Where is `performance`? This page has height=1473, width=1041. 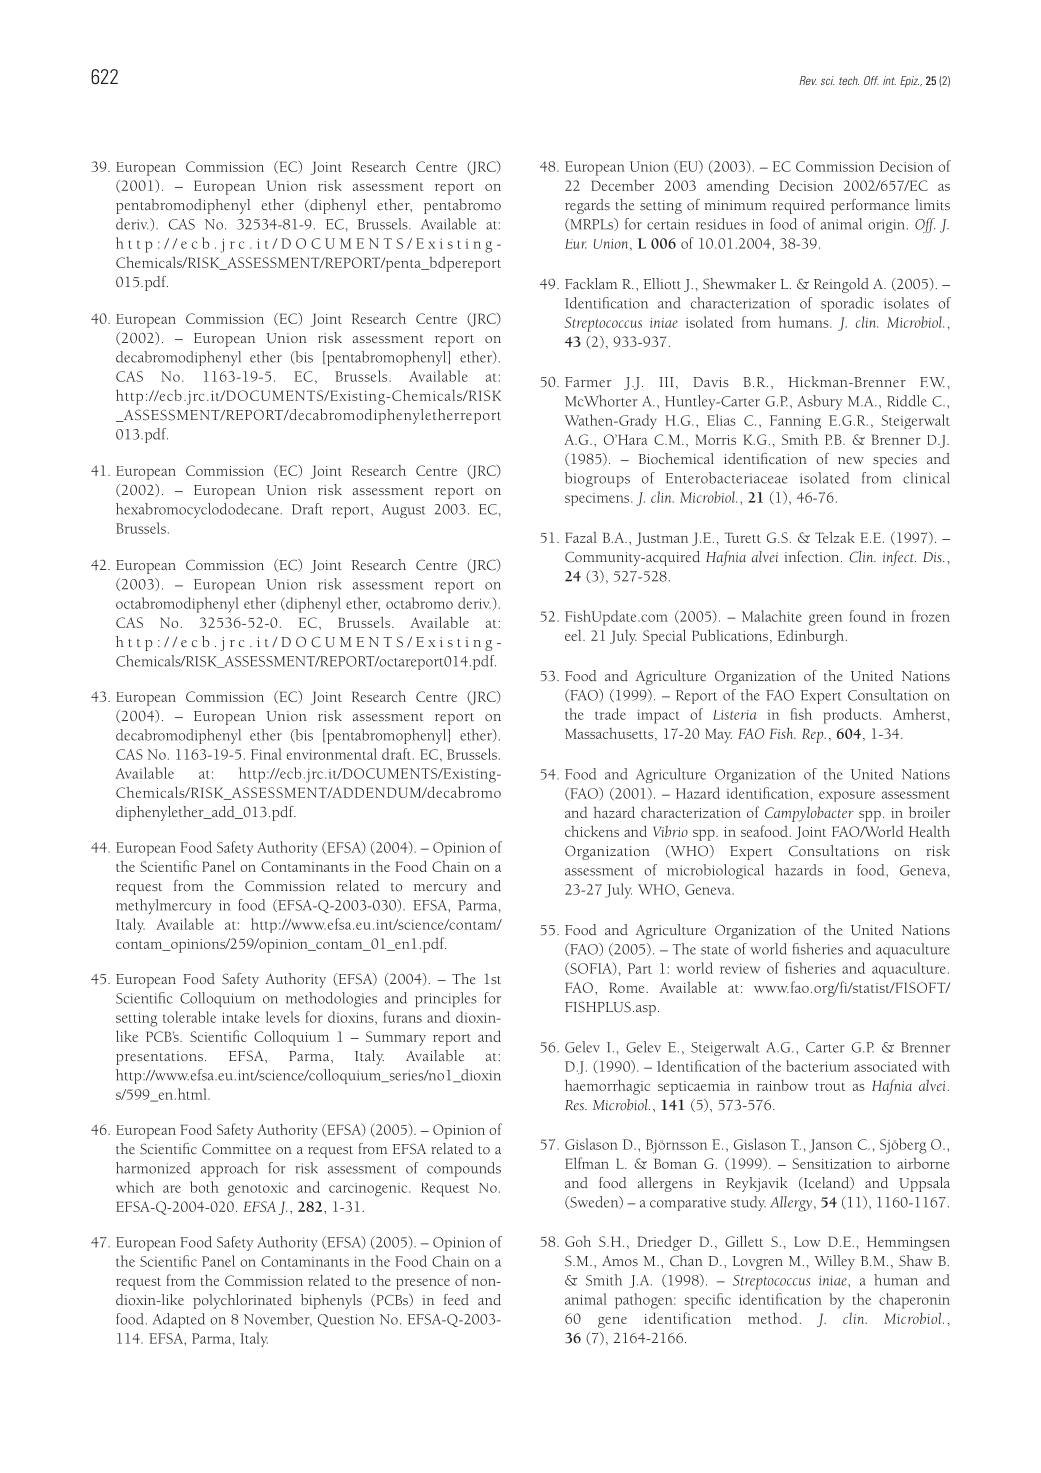
performance is located at coordinates (870, 206).
